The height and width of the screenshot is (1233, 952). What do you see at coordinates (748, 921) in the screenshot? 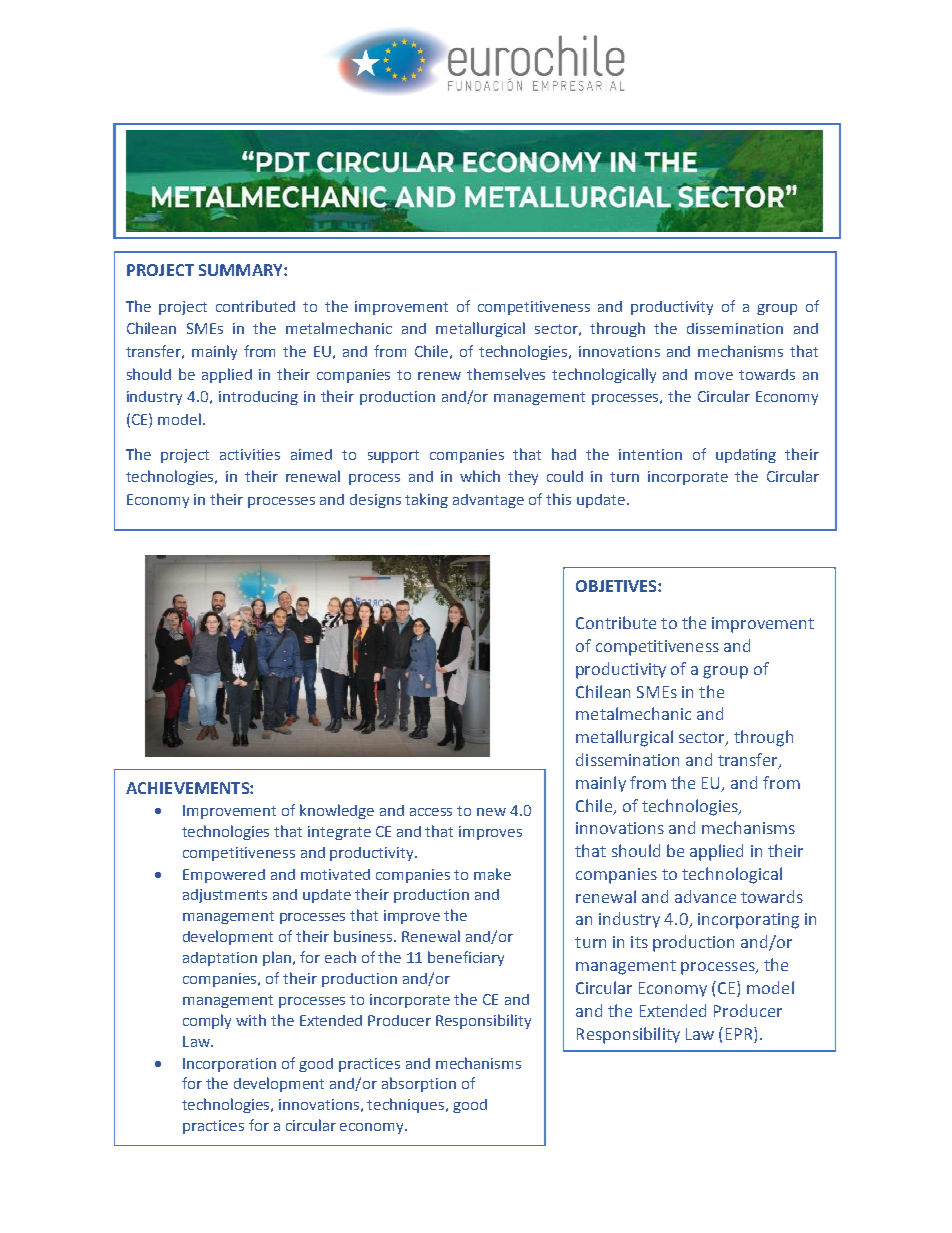
I see `incorporating` at bounding box center [748, 921].
